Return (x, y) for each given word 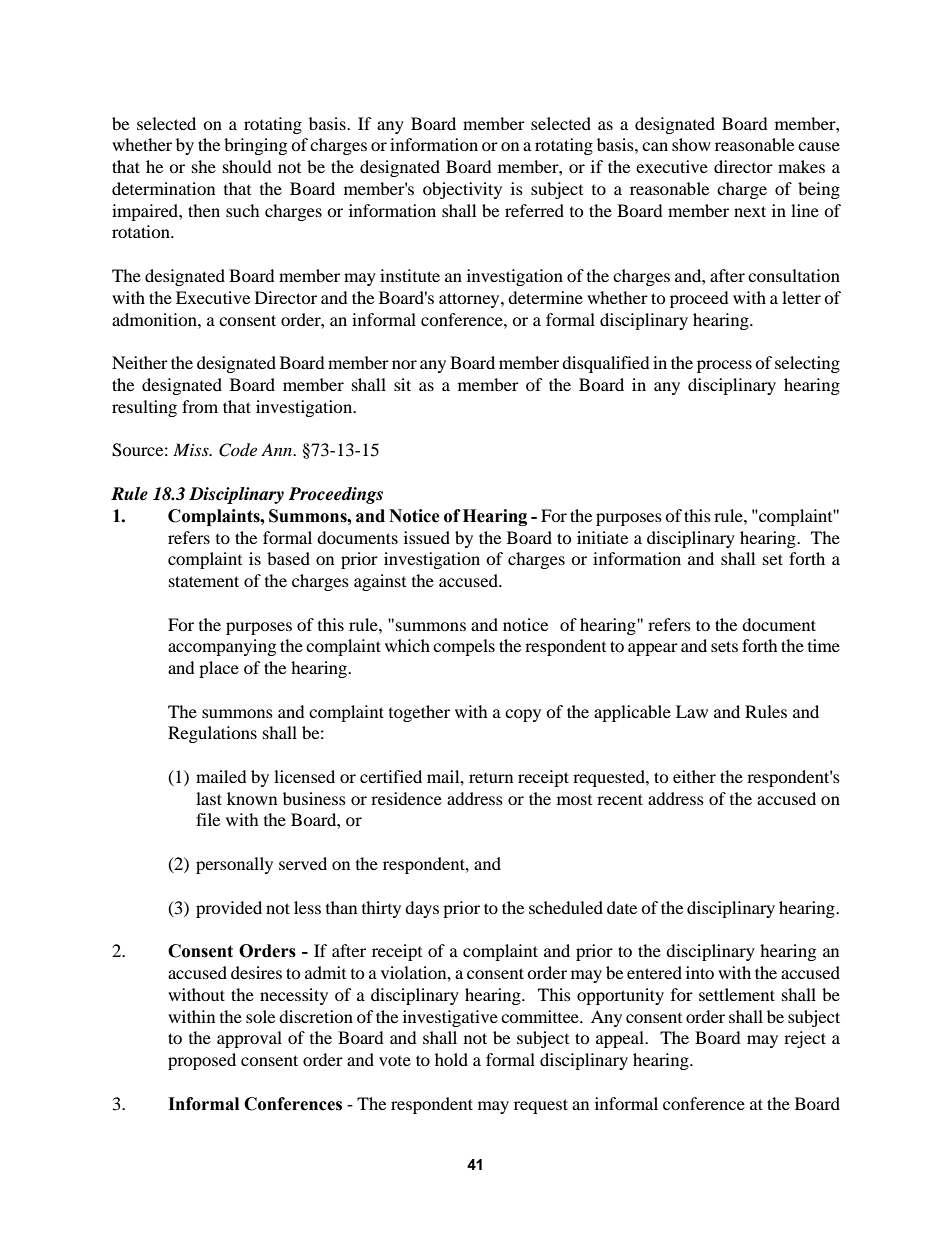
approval (249, 1039)
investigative (450, 1018)
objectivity (462, 190)
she (204, 166)
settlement (737, 994)
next (750, 211)
